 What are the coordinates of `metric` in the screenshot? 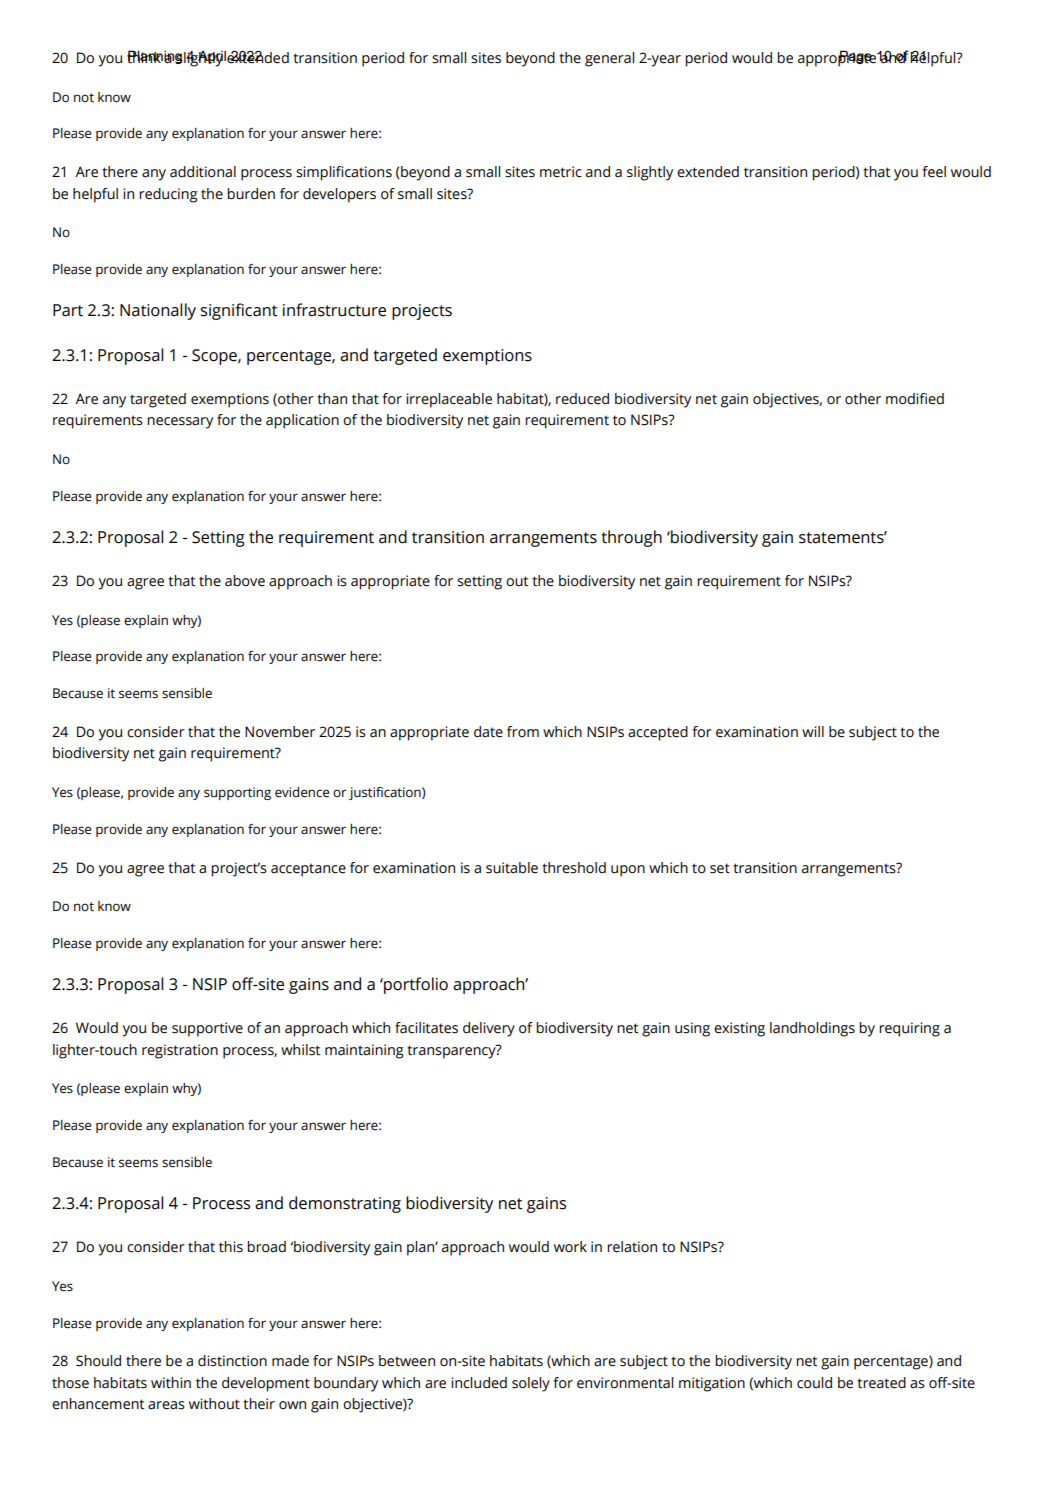 It's located at (561, 172).
